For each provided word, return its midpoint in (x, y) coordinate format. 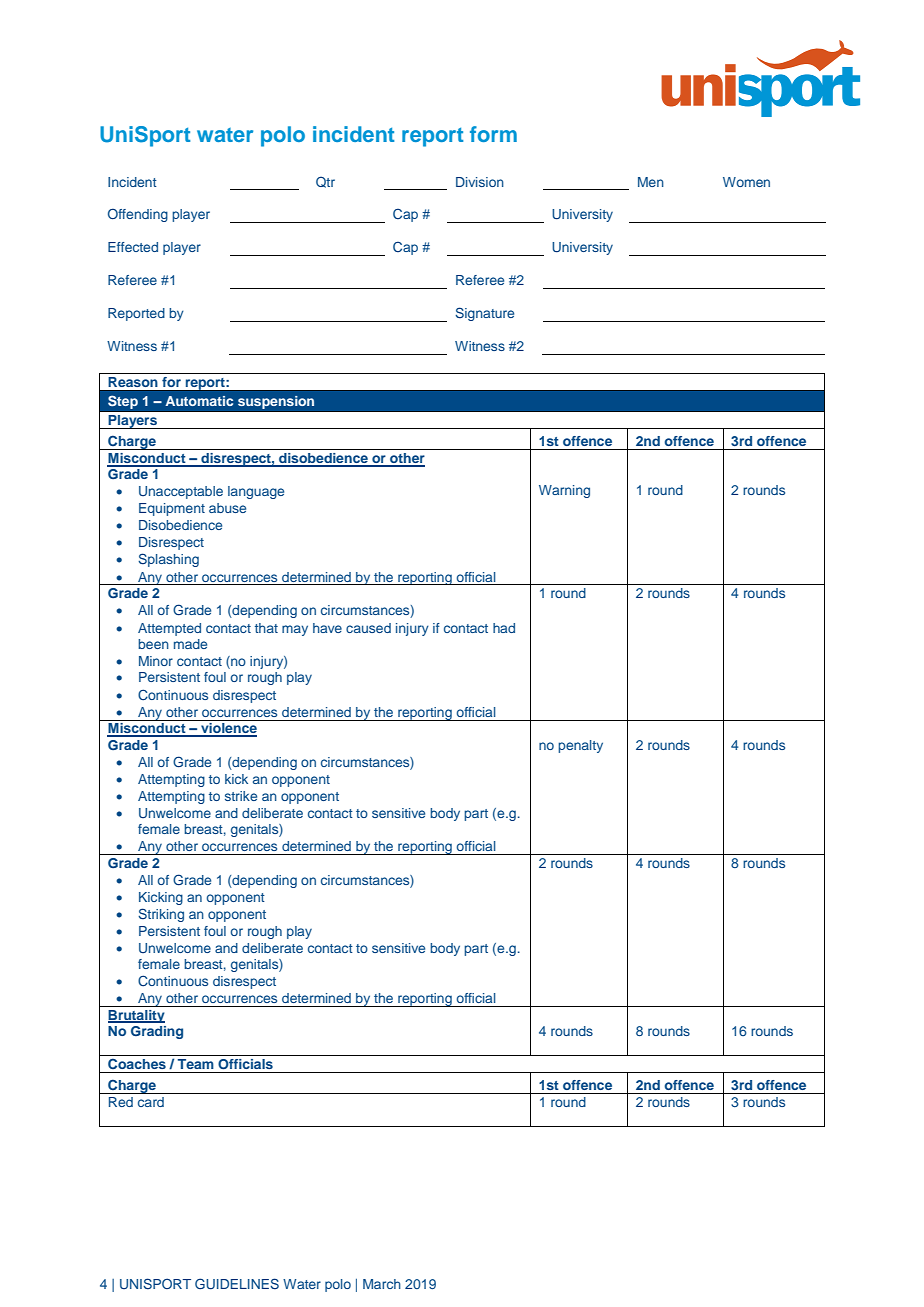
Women (746, 182)
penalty (580, 746)
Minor (156, 661)
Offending (138, 215)
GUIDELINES (237, 1284)
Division (480, 182)
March (382, 1284)
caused (368, 628)
